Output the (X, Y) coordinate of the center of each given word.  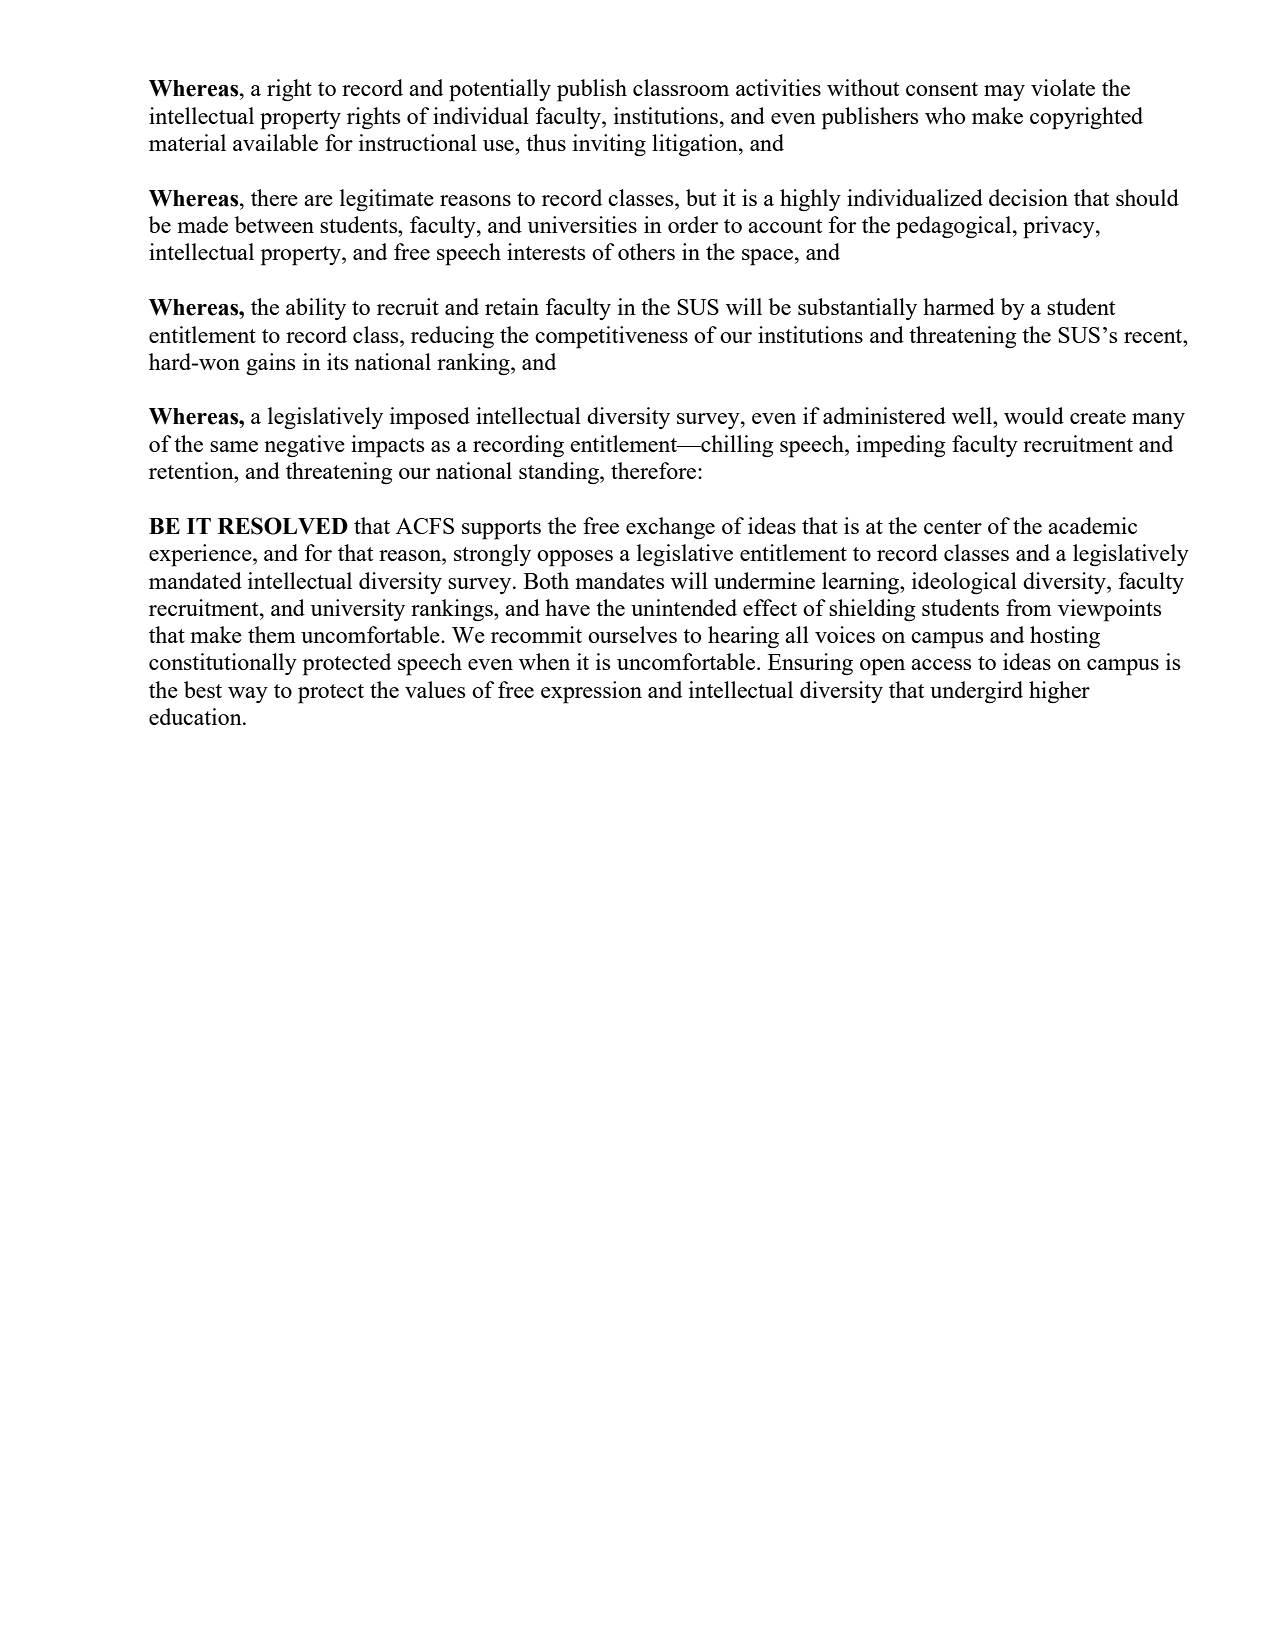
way (248, 695)
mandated (195, 580)
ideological (964, 583)
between (274, 224)
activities (778, 87)
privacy (1060, 227)
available (275, 142)
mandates (619, 580)
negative (304, 446)
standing (560, 473)
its (337, 361)
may (1004, 93)
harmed (959, 306)
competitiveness (611, 337)
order (693, 224)
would (1034, 415)
